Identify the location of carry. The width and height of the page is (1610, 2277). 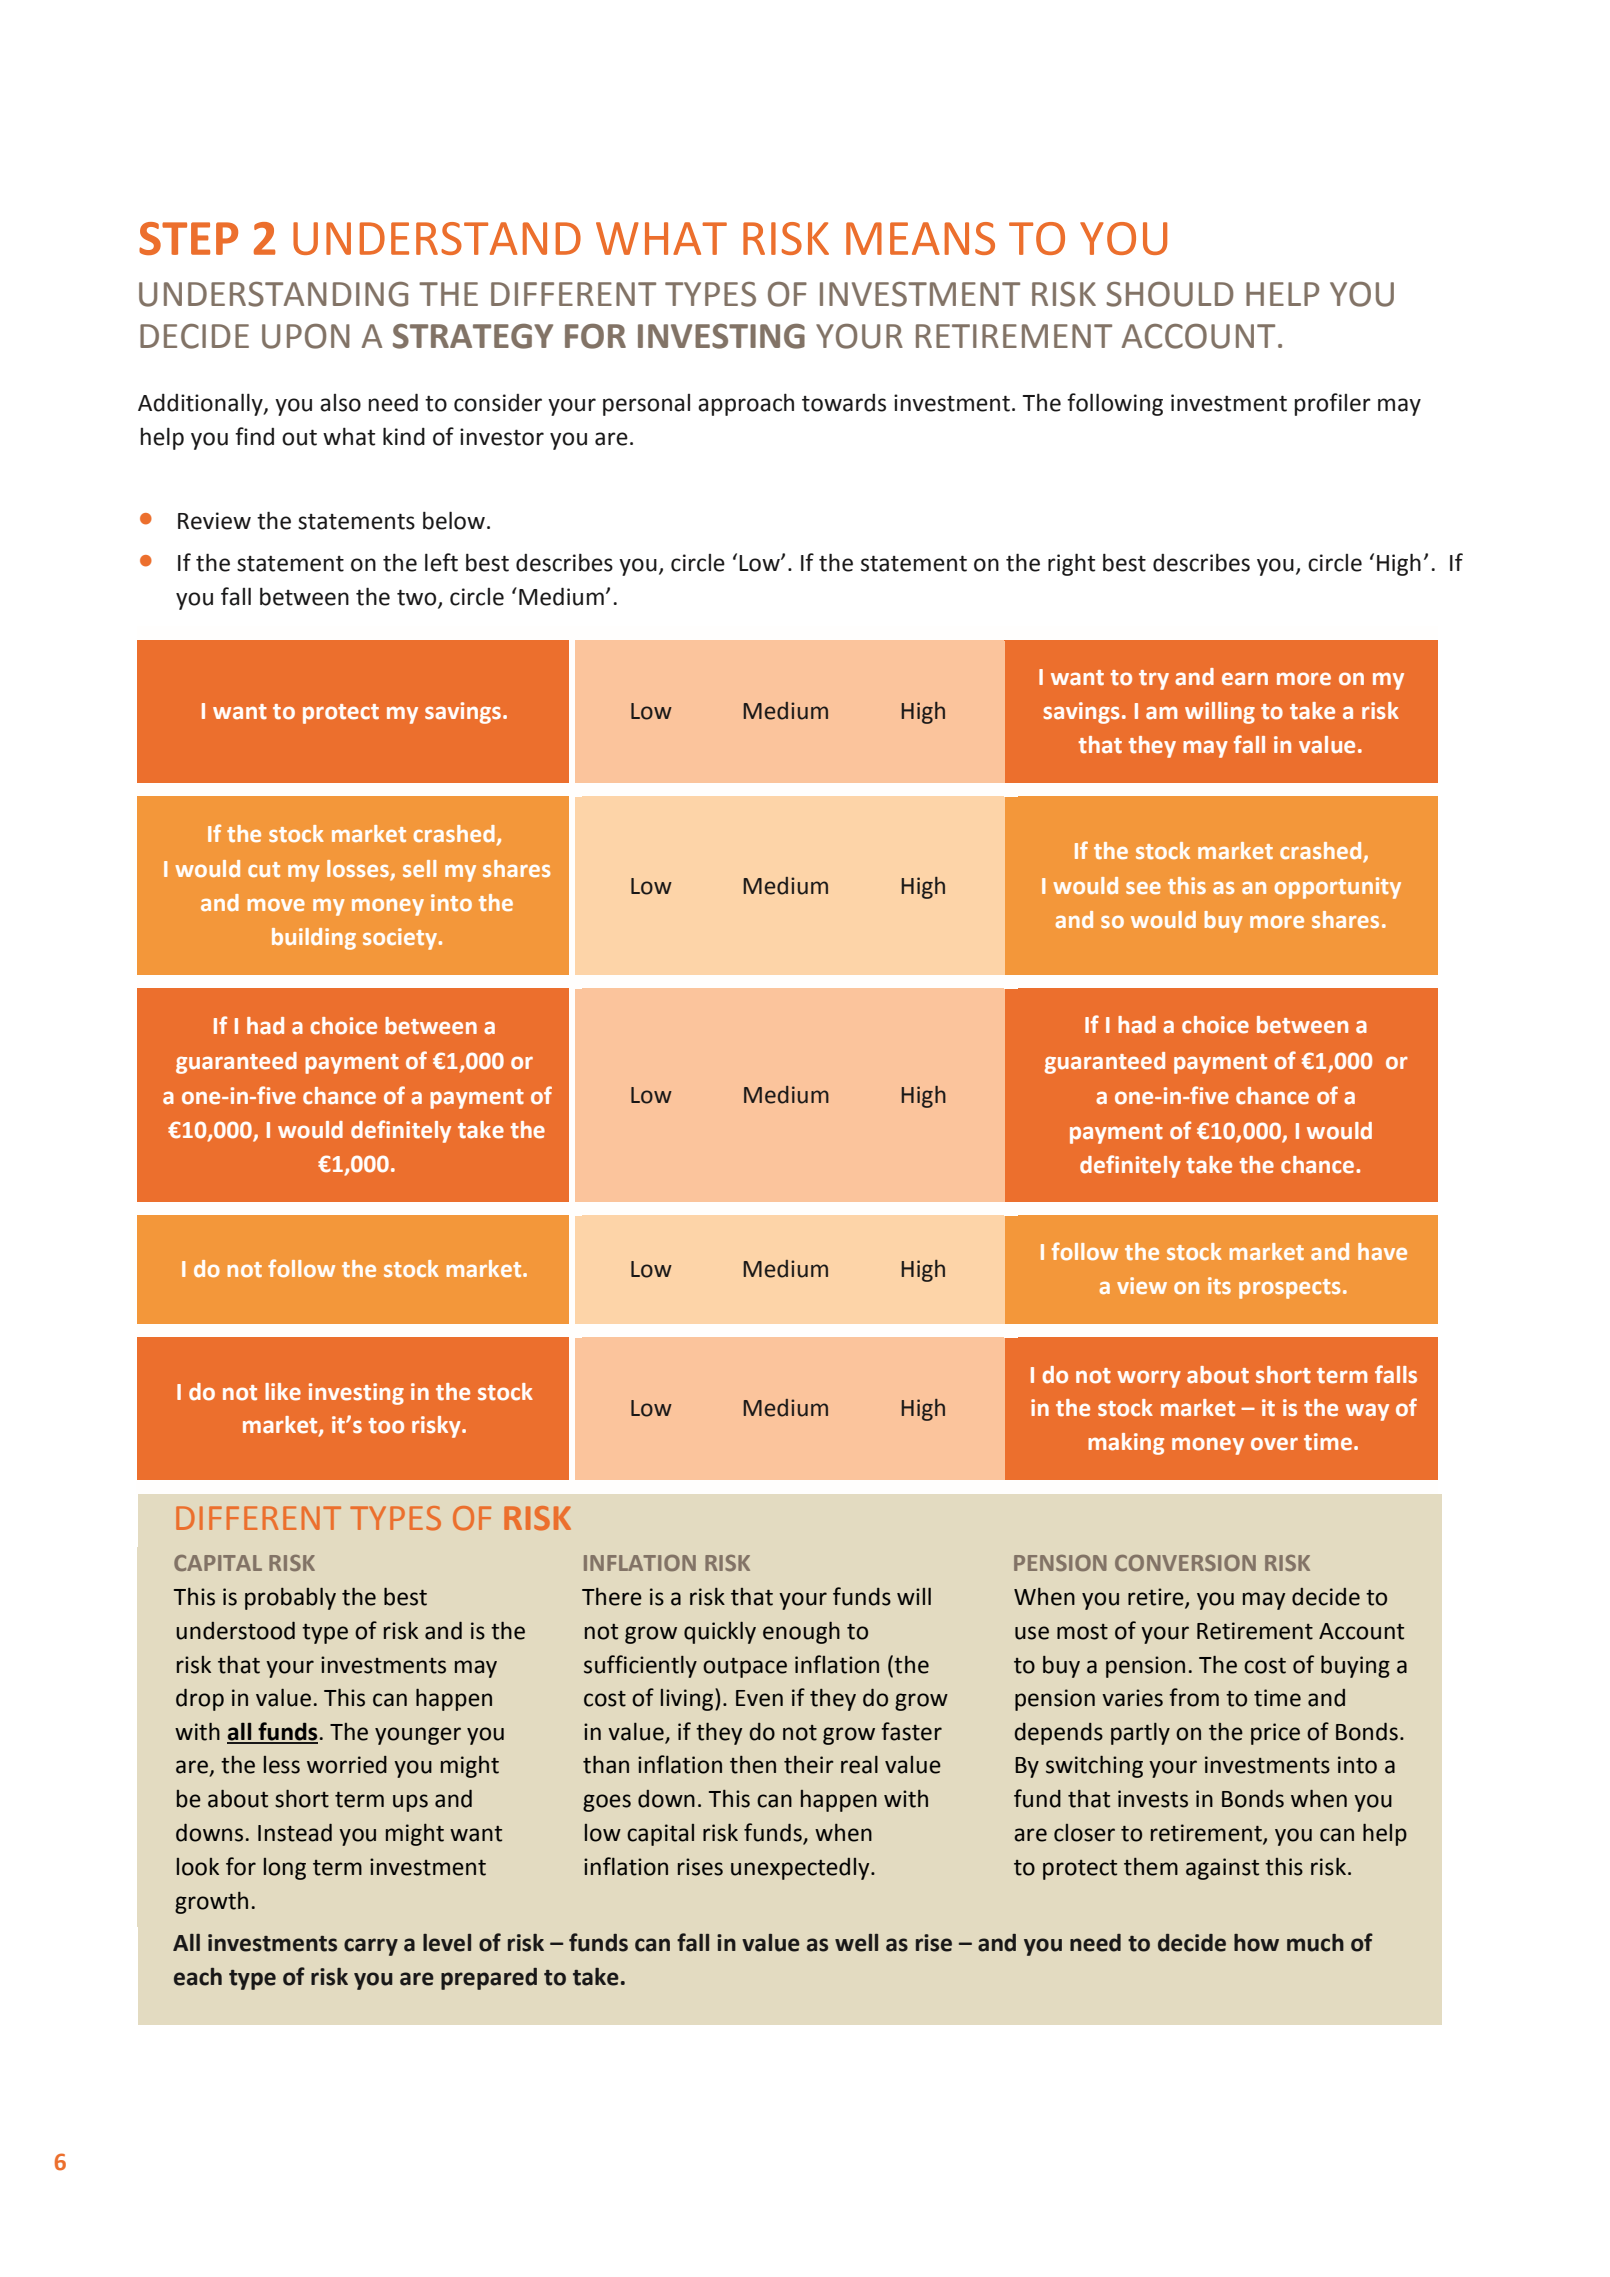
(371, 1947).
